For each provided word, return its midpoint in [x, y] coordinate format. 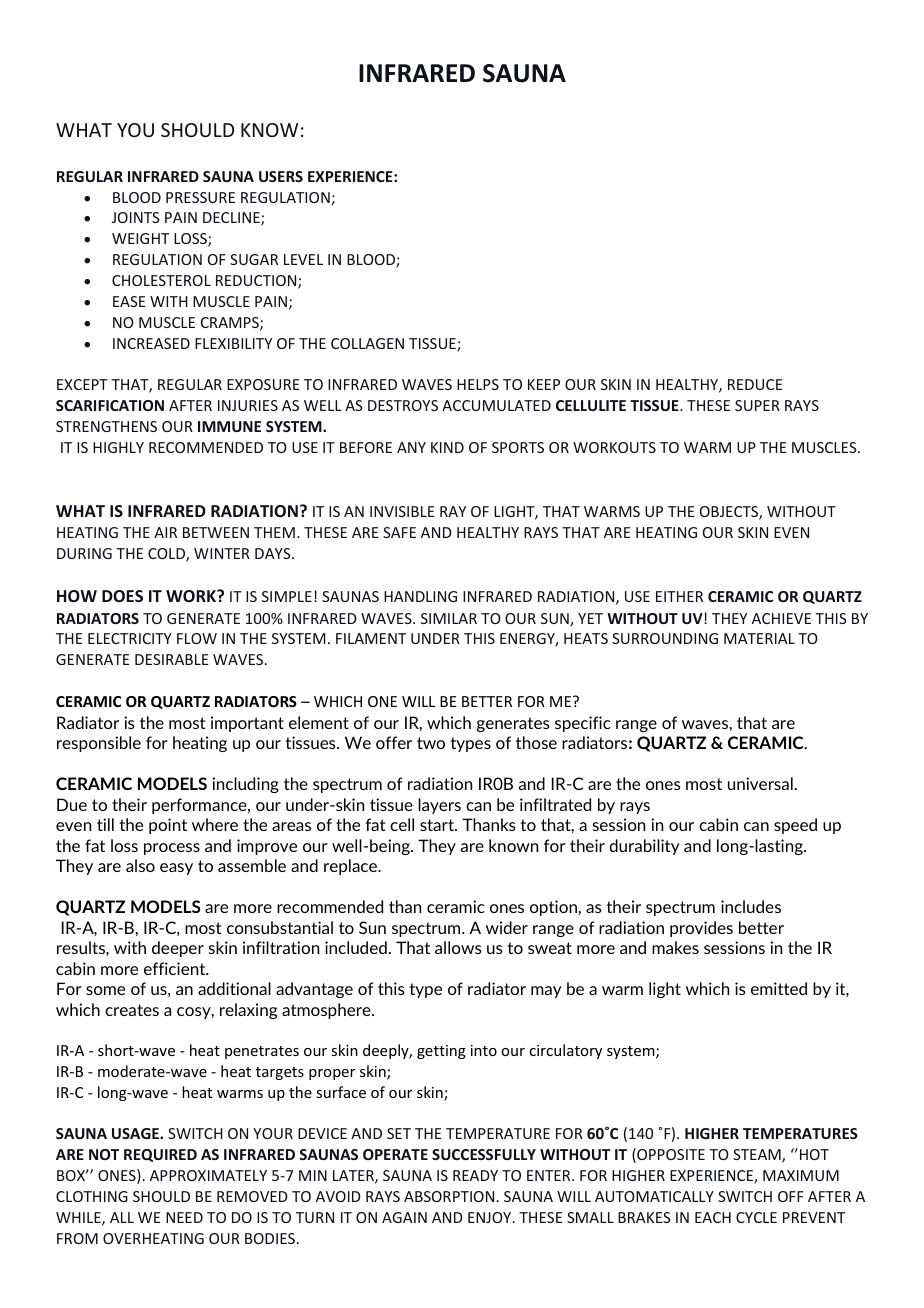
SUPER [757, 405]
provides [701, 929]
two [431, 743]
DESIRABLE [171, 659]
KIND [447, 447]
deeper [178, 949]
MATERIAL [759, 638]
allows [458, 947]
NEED [184, 1217]
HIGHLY [118, 447]
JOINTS [135, 217]
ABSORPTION [449, 1196]
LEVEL [303, 259]
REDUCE [755, 384]
